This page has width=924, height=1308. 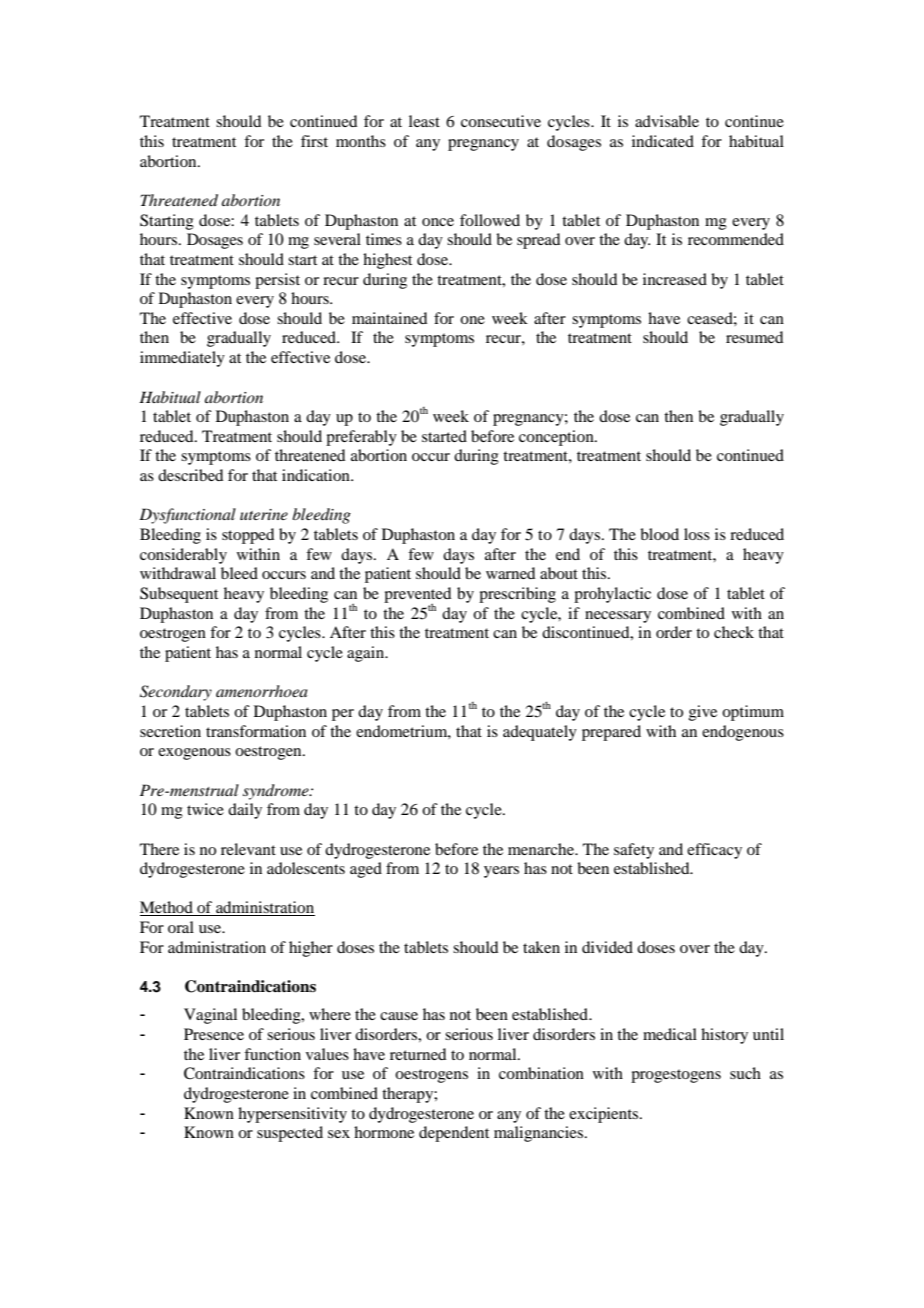 I want to click on Subsequent, so click(x=179, y=595).
